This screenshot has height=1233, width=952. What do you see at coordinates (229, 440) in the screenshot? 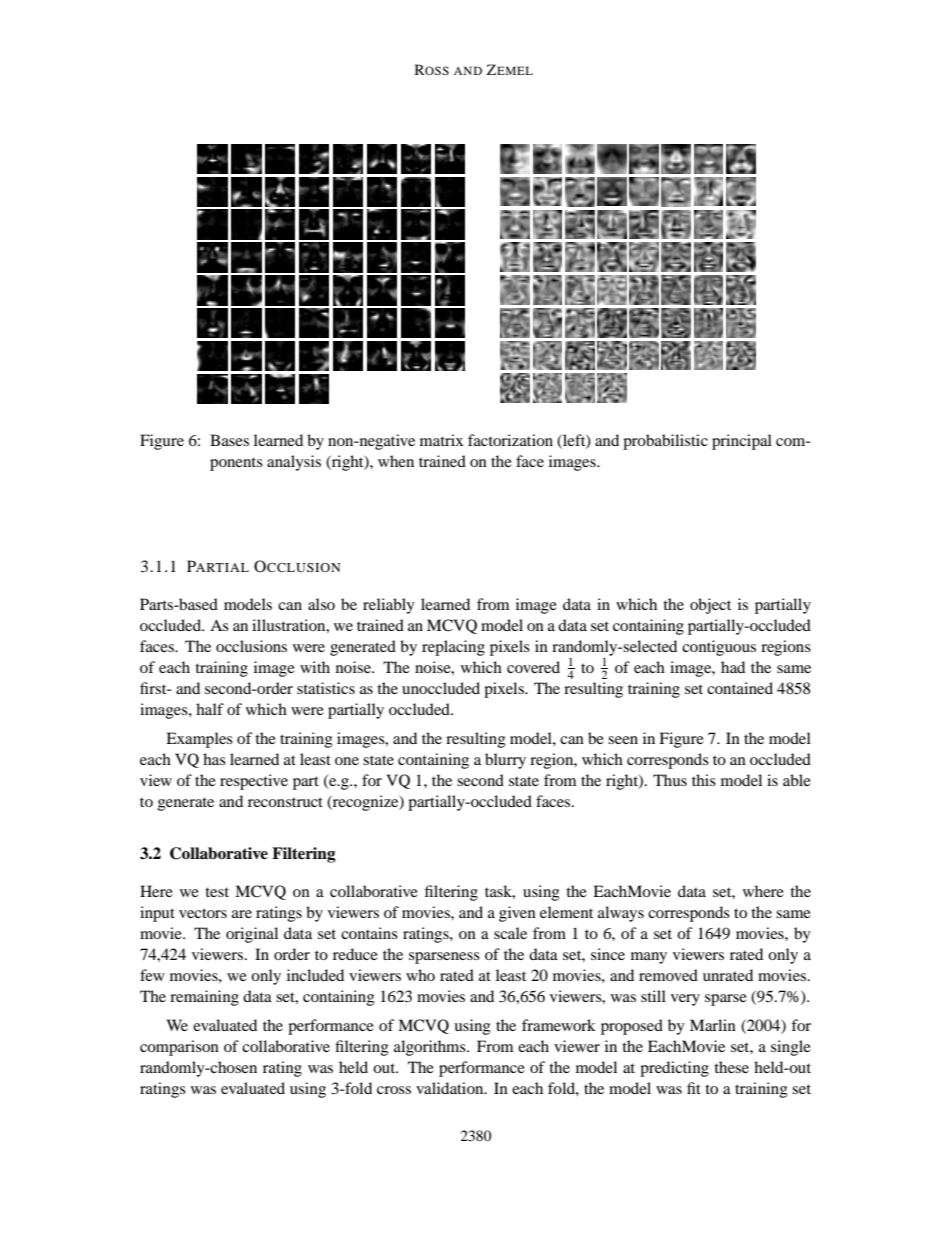
I see `Bases` at bounding box center [229, 440].
